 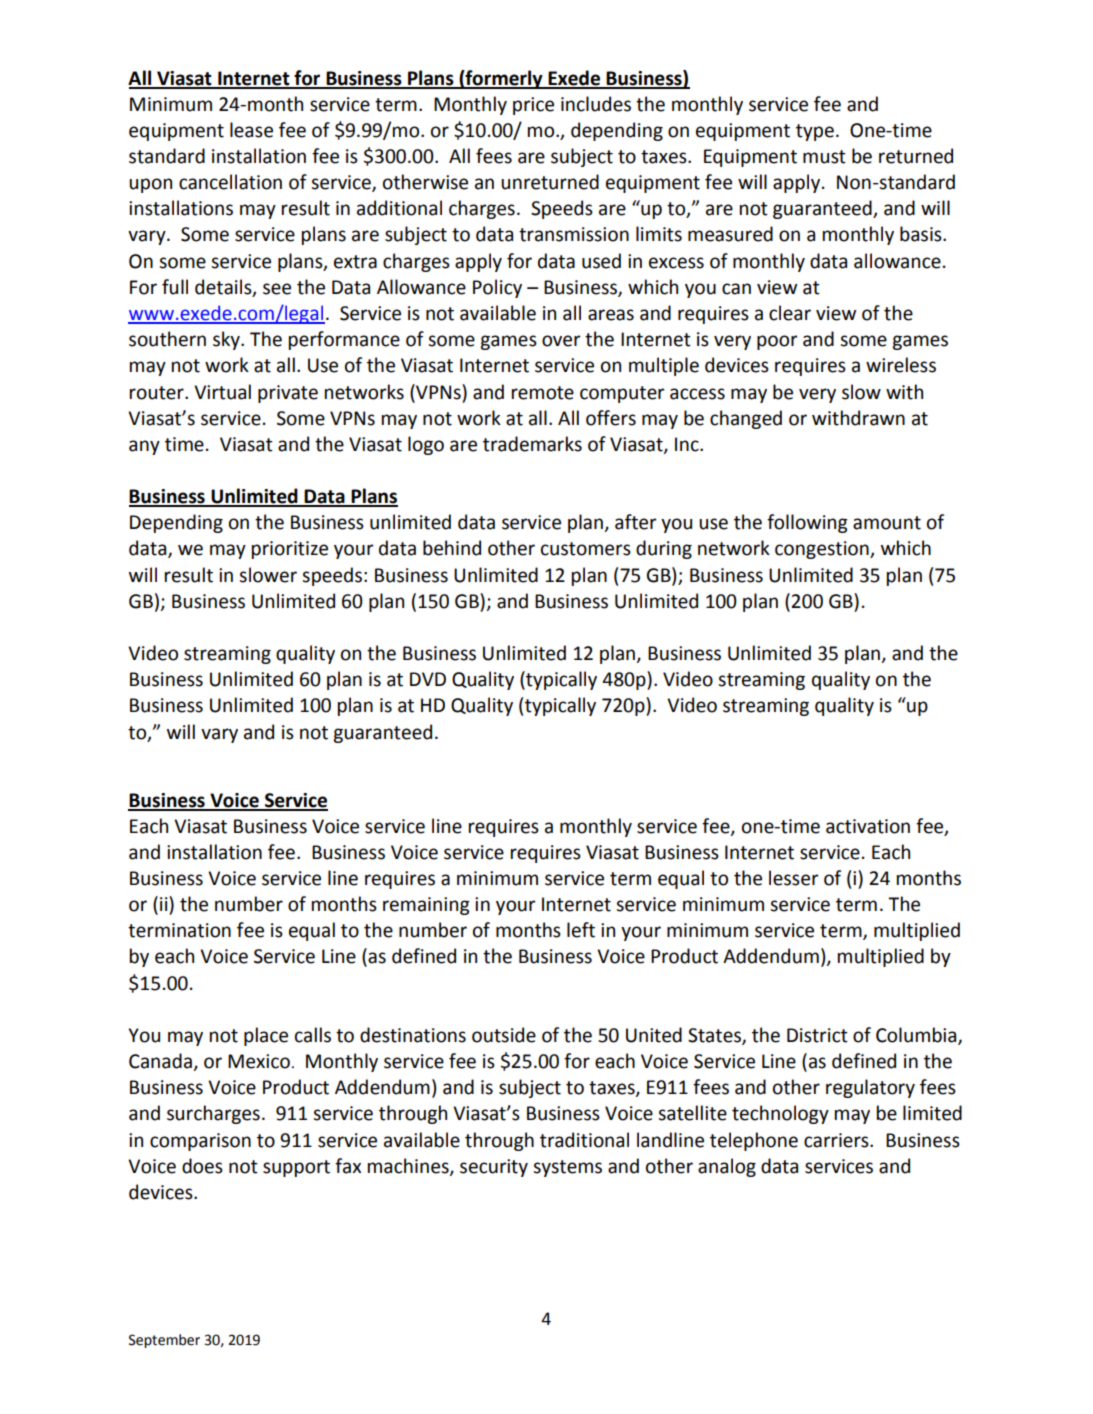 I want to click on trademarks, so click(x=532, y=444).
